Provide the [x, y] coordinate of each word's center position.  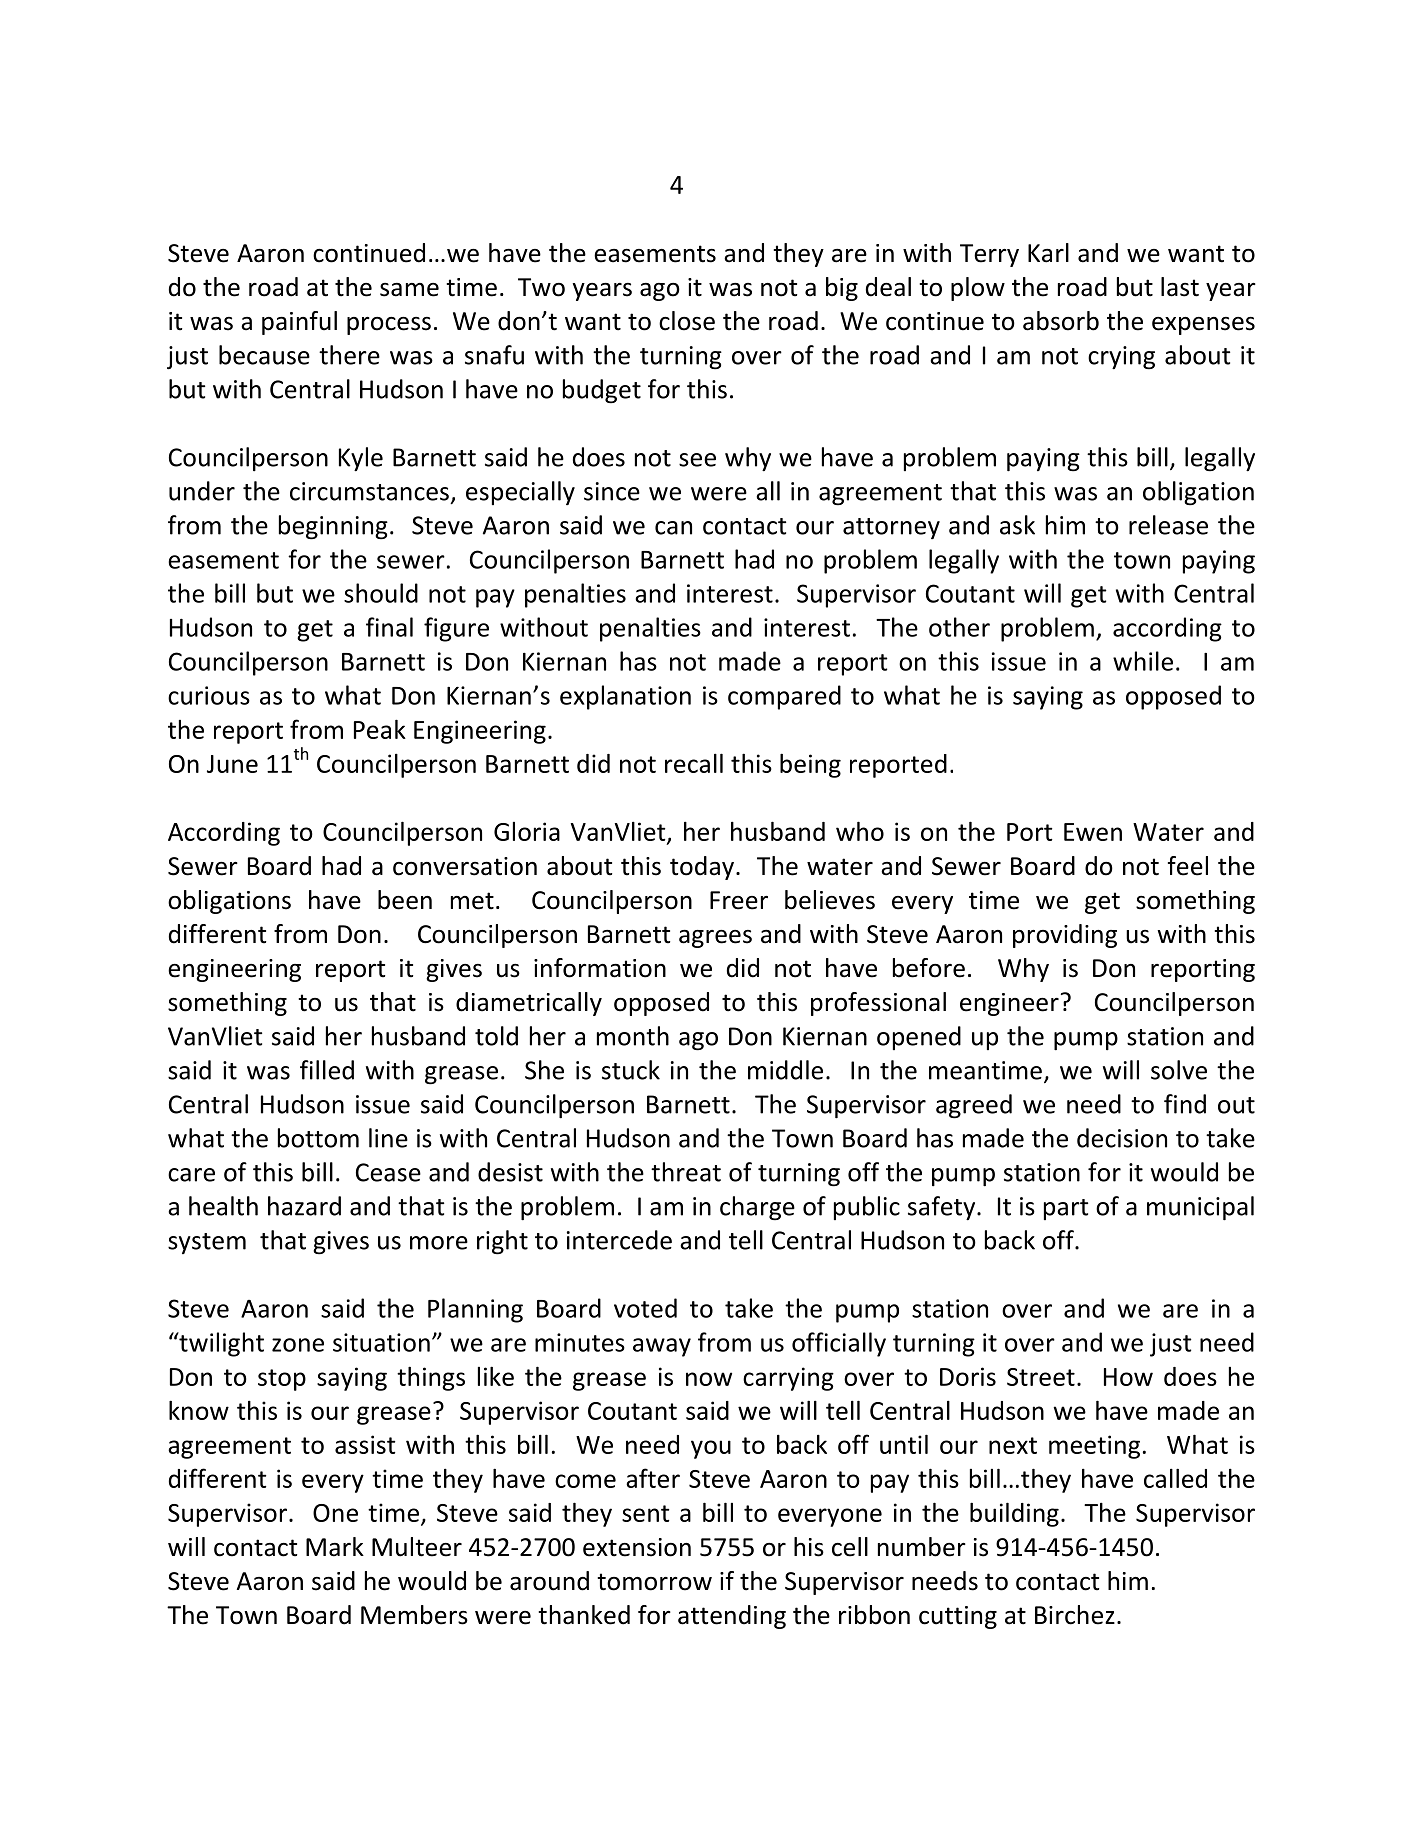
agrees [715, 939]
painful [299, 323]
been [405, 900]
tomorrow [654, 1582]
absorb [1061, 321]
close [687, 321]
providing [1065, 936]
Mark [335, 1547]
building [1014, 1514]
